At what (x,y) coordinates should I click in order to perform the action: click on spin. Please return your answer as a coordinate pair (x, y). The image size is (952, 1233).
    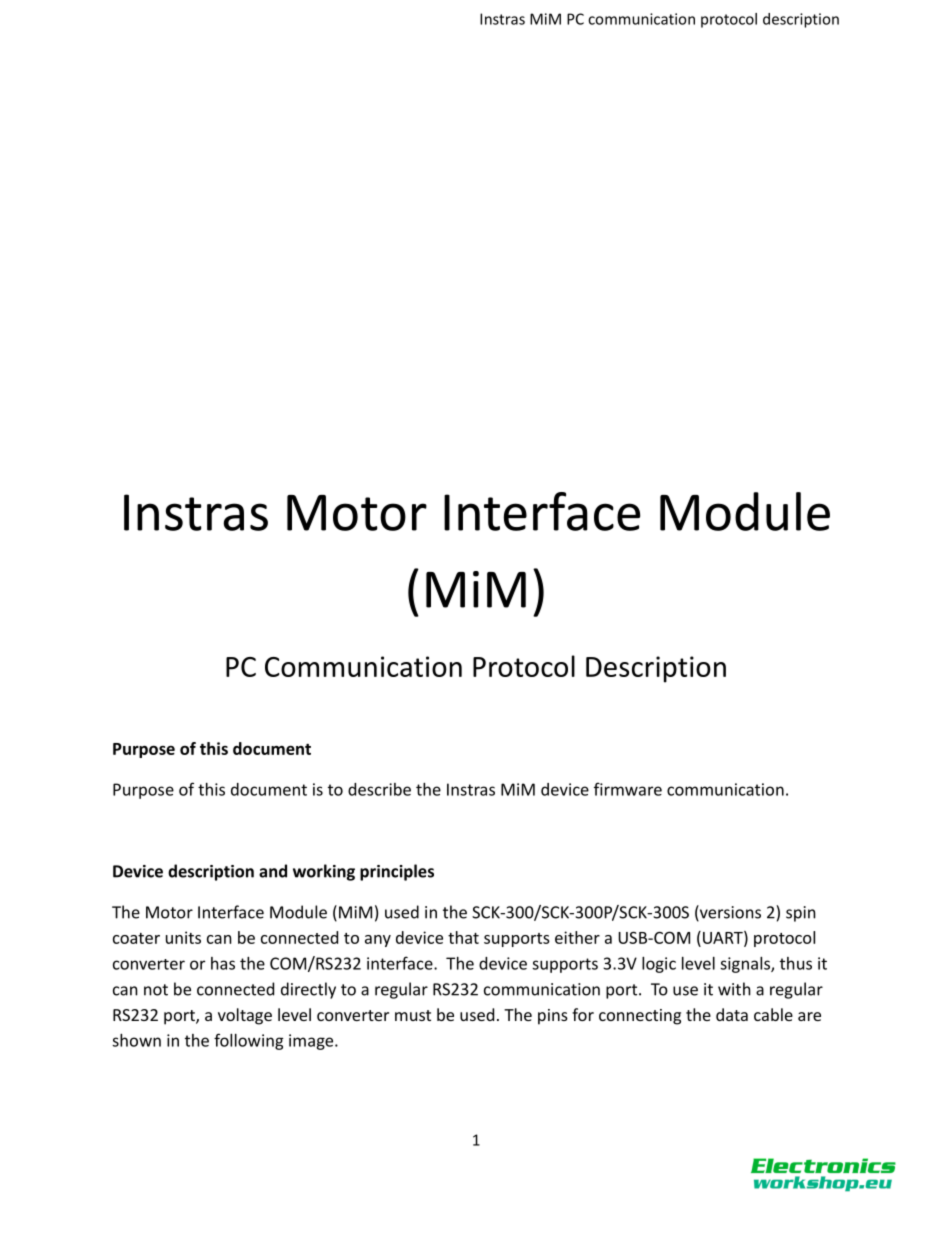
    Looking at the image, I should click on (801, 914).
